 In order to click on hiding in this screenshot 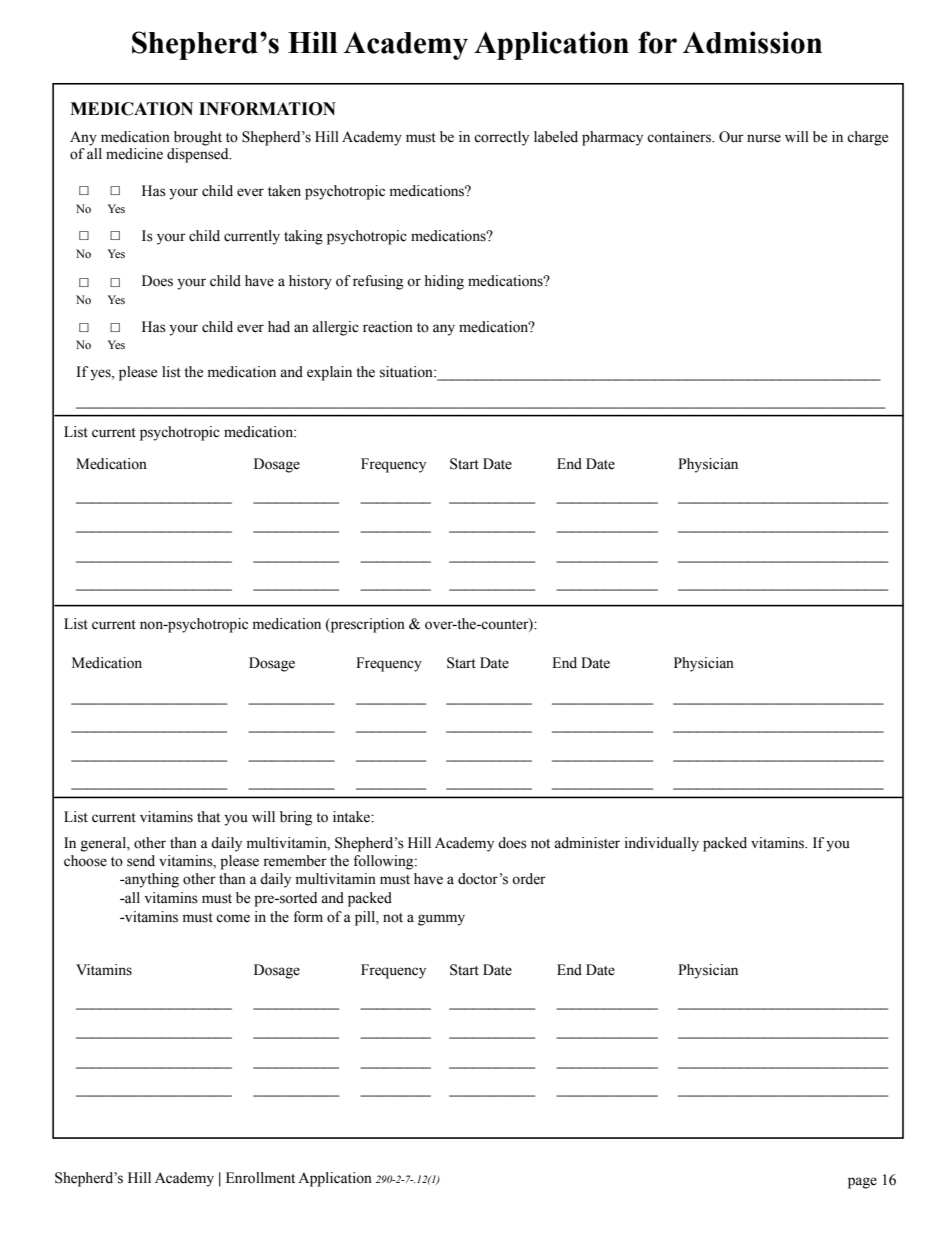, I will do `click(444, 282)`.
